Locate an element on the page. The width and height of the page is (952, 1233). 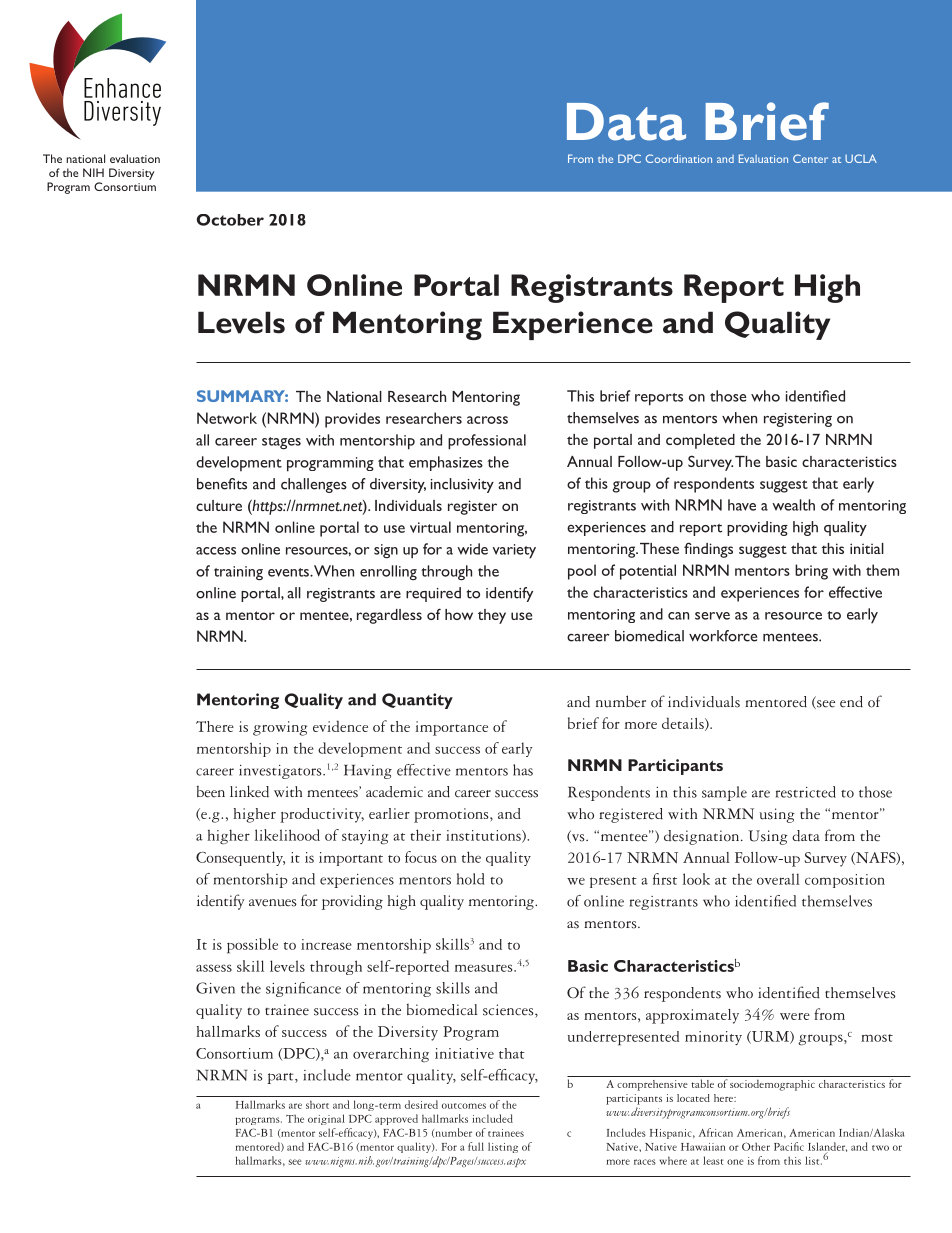
completed is located at coordinates (700, 441).
